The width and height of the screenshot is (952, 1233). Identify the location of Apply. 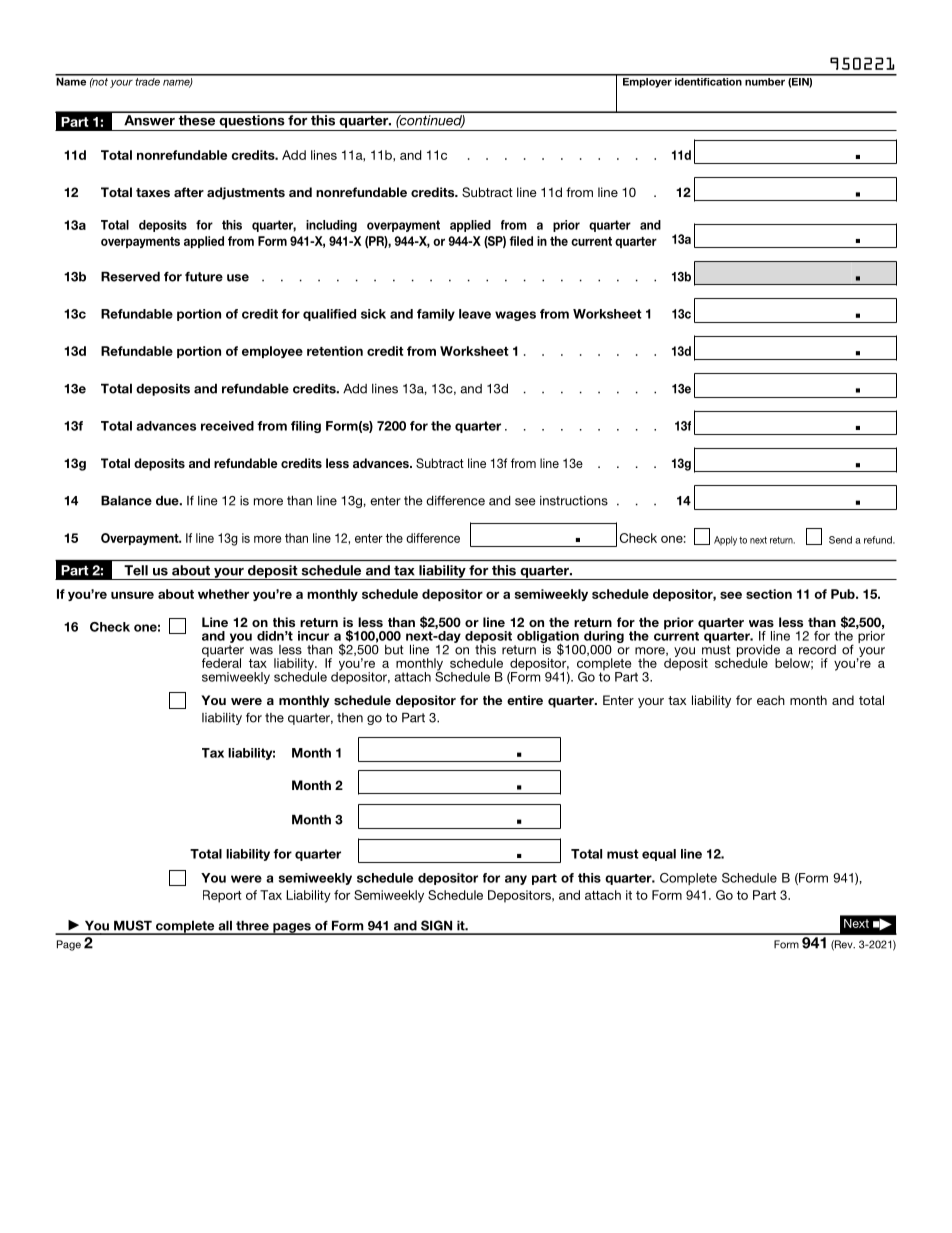
(725, 541).
